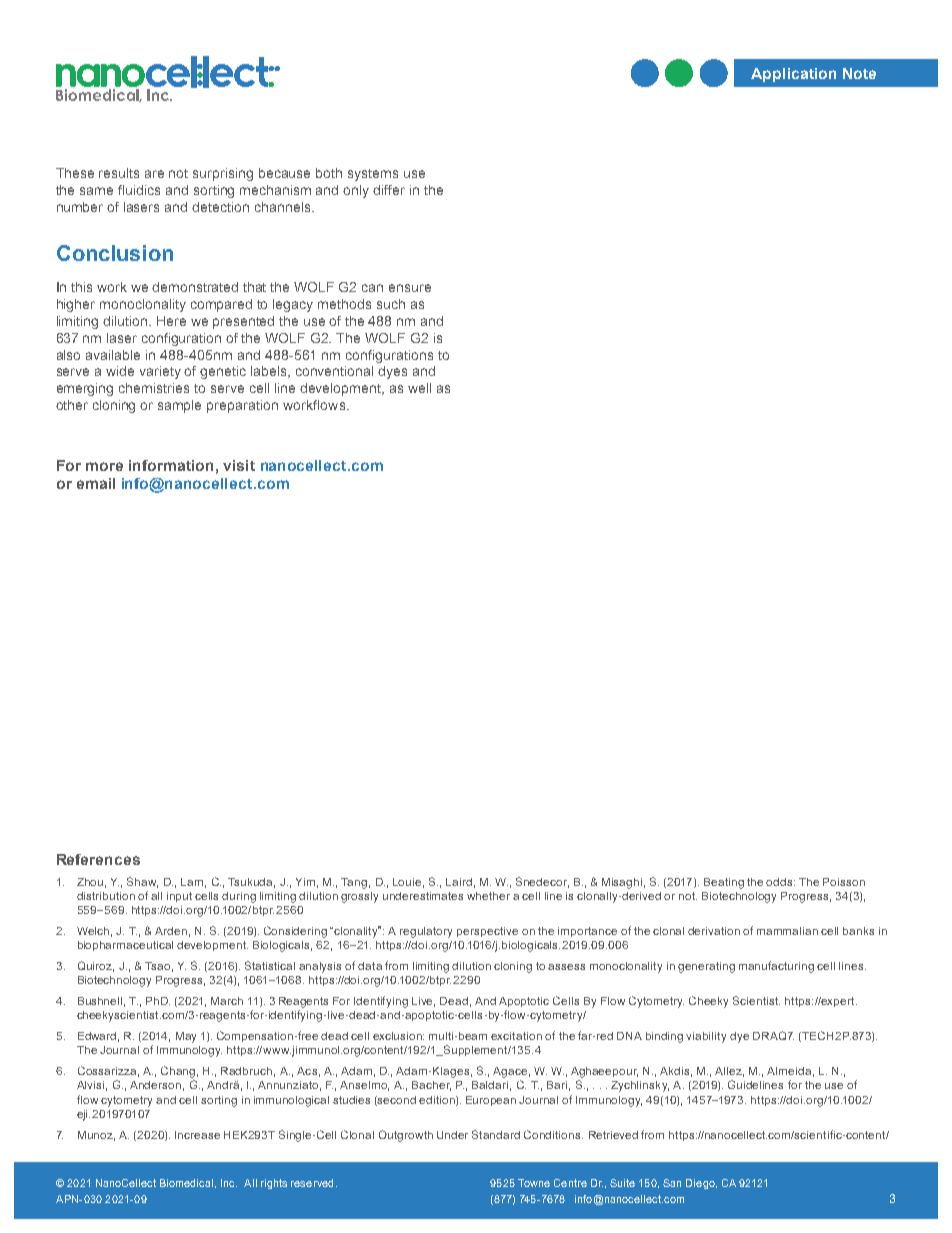 This screenshot has height=1233, width=952. What do you see at coordinates (160, 372) in the screenshot?
I see `variety` at bounding box center [160, 372].
